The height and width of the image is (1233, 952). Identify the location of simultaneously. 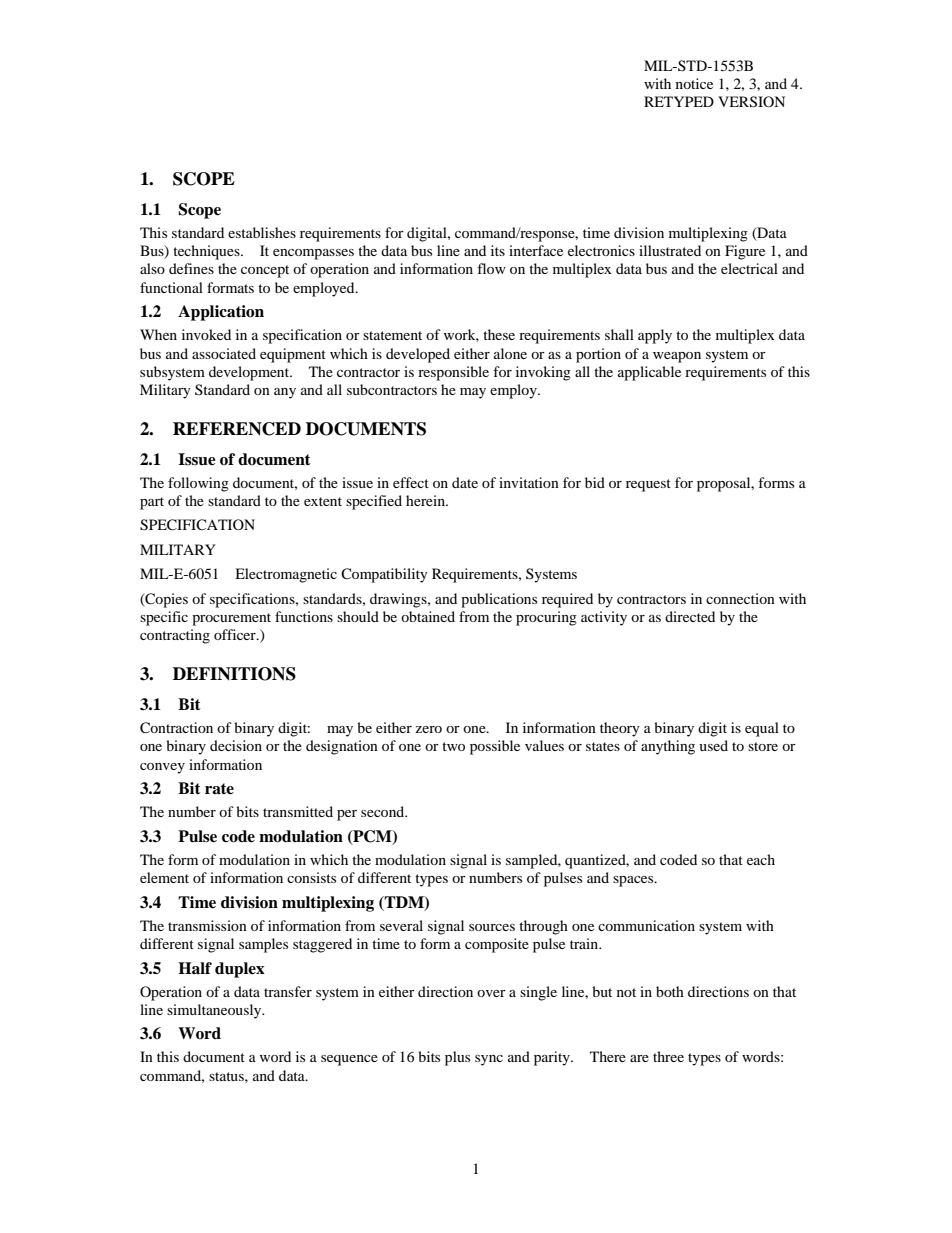
(215, 1011).
